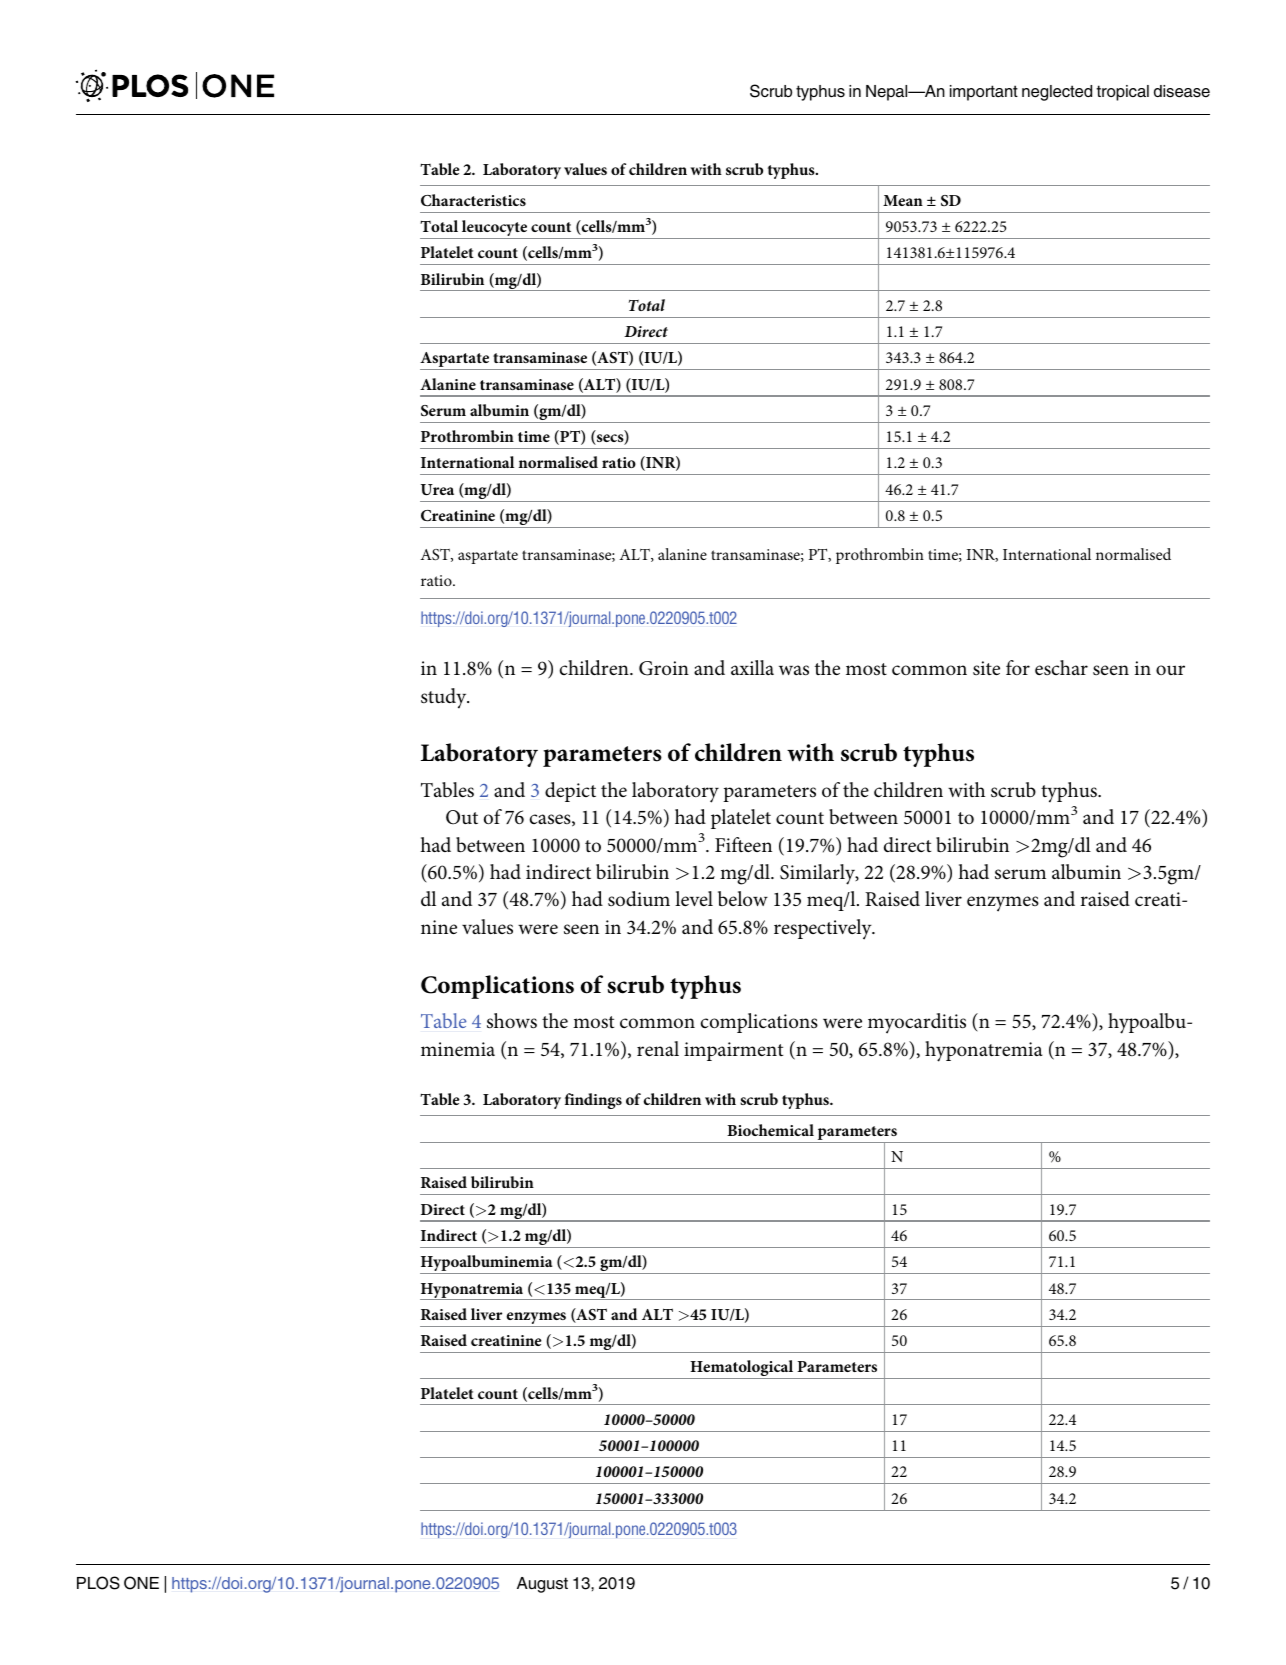 This screenshot has width=1286, height=1665. What do you see at coordinates (1057, 93) in the screenshot?
I see `neglected` at bounding box center [1057, 93].
